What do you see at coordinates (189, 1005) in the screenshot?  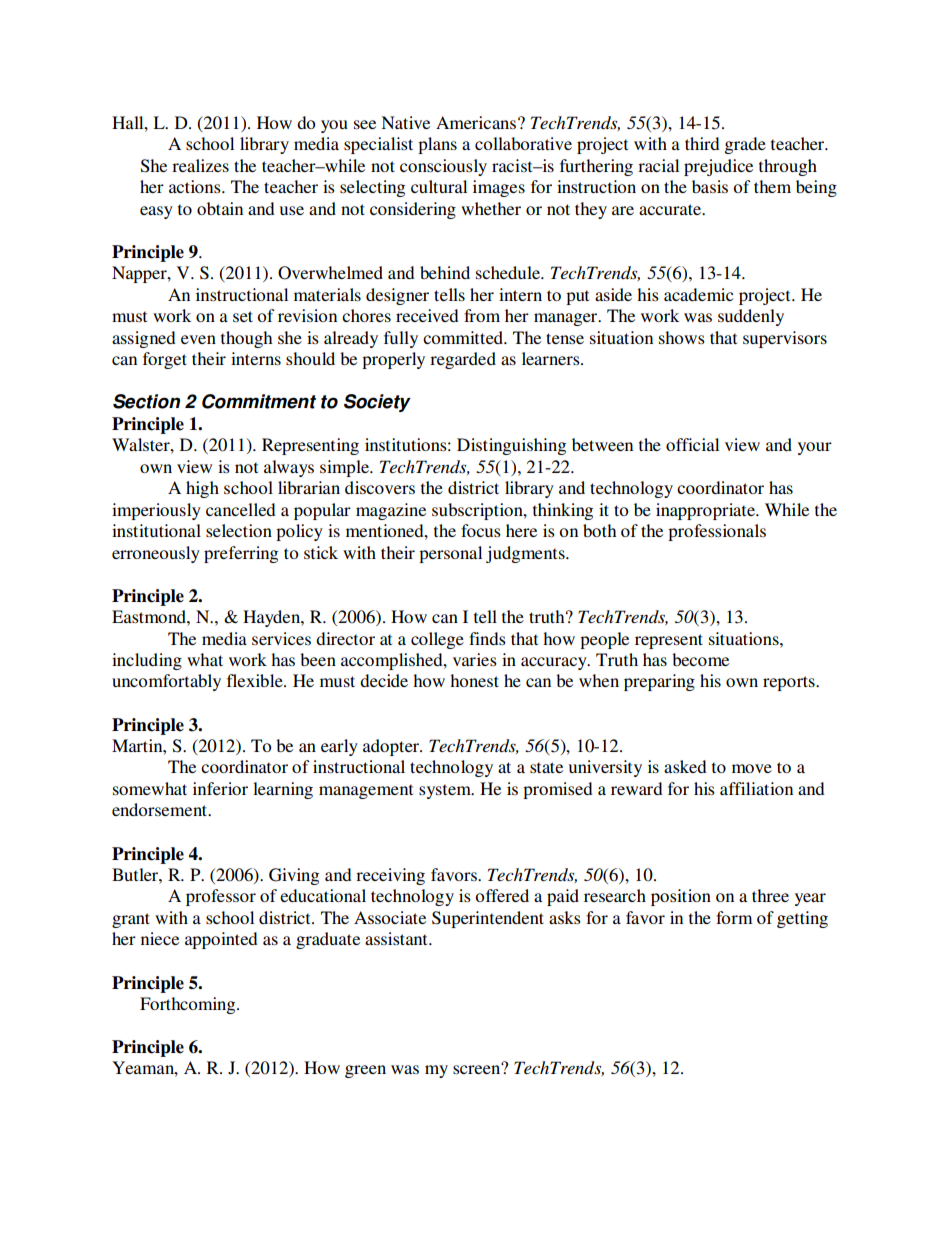 I see `Forthcoming` at bounding box center [189, 1005].
